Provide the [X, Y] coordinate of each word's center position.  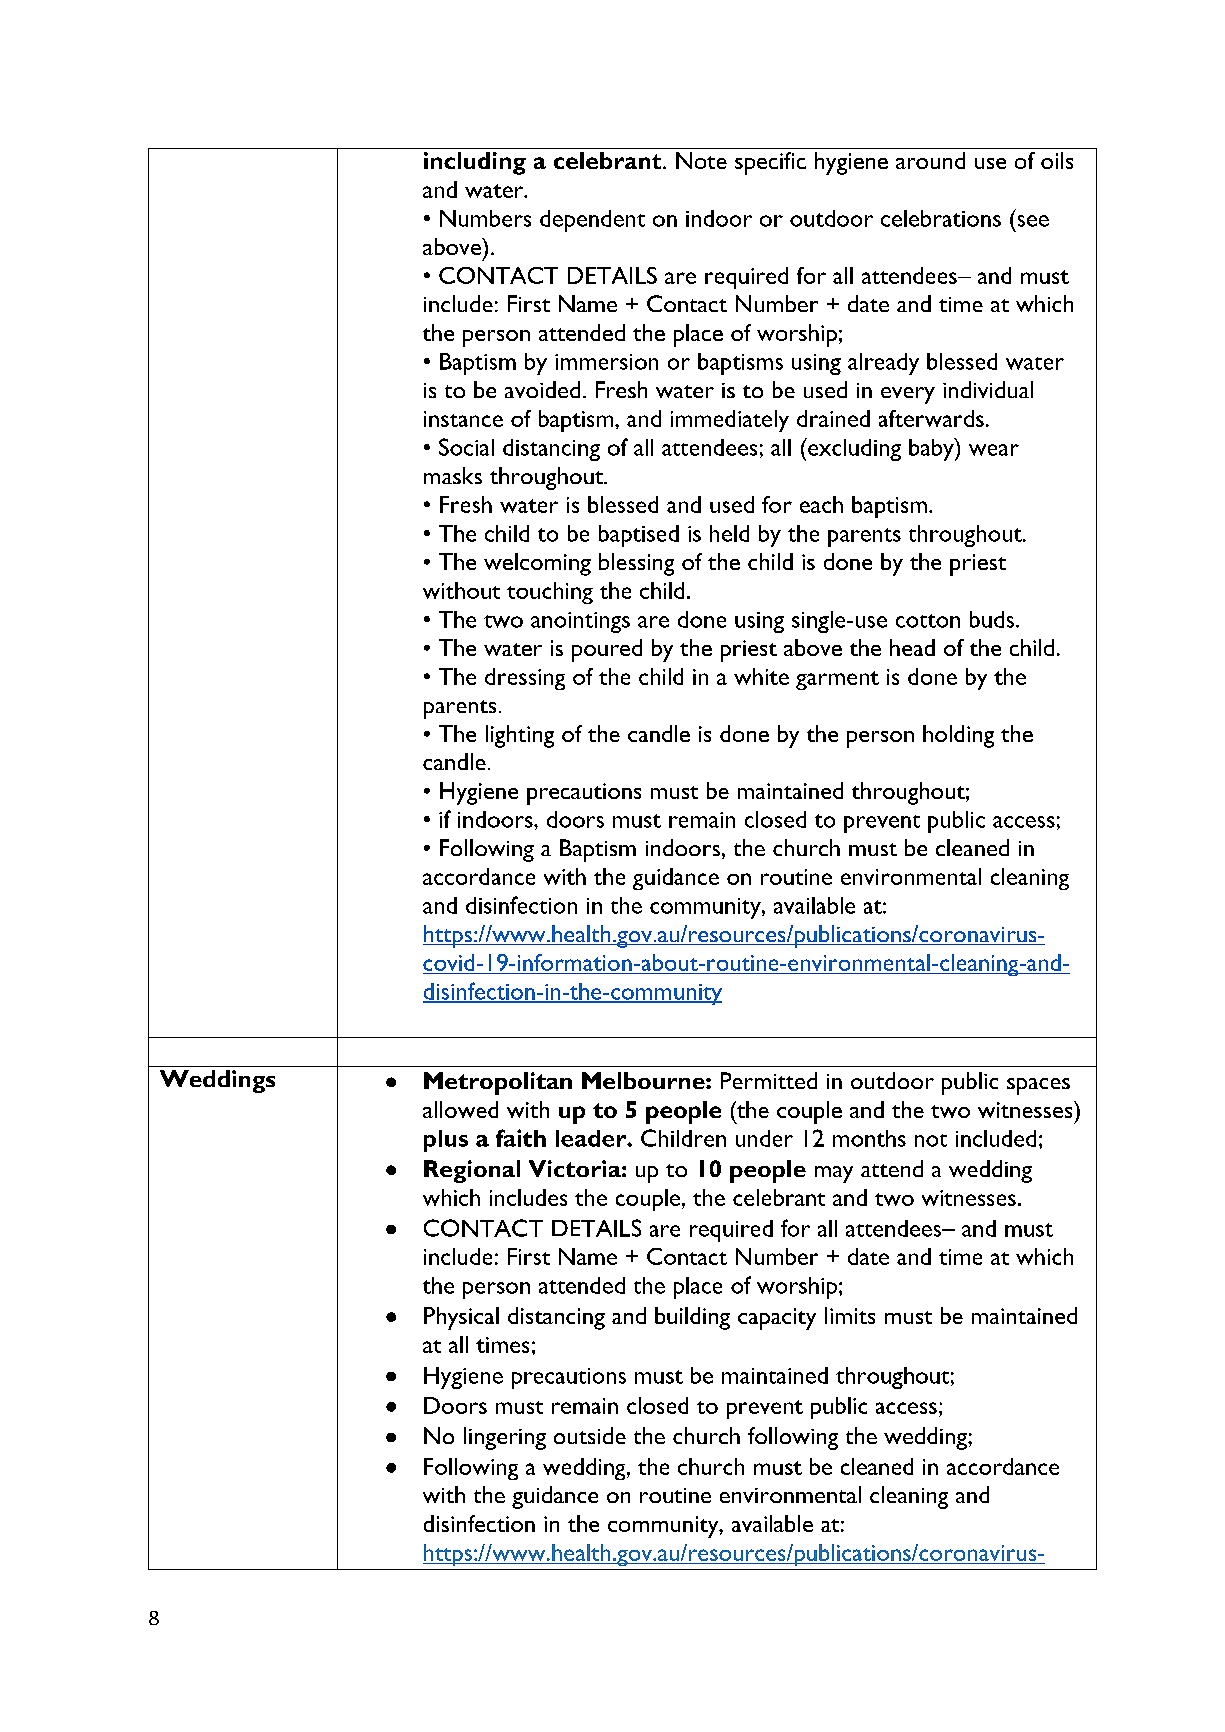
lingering [505, 1438]
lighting [520, 736]
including [475, 163]
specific [770, 163]
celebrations [941, 218]
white [761, 676]
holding [958, 736]
